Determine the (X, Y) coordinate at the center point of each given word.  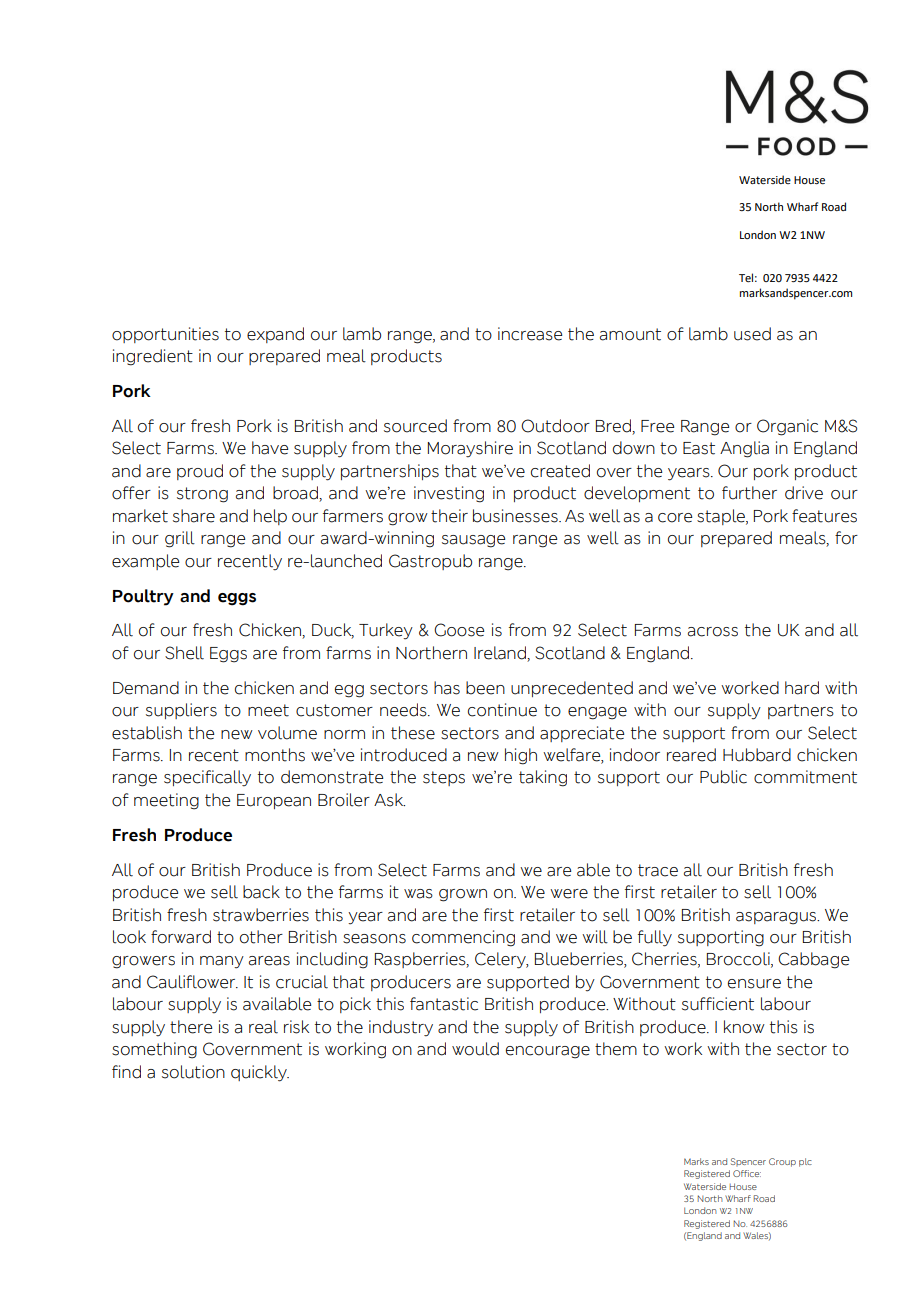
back (261, 892)
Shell (184, 653)
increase (530, 334)
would (475, 1049)
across (713, 632)
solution (193, 1072)
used (752, 334)
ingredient (153, 357)
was (418, 894)
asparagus (777, 918)
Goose (459, 630)
